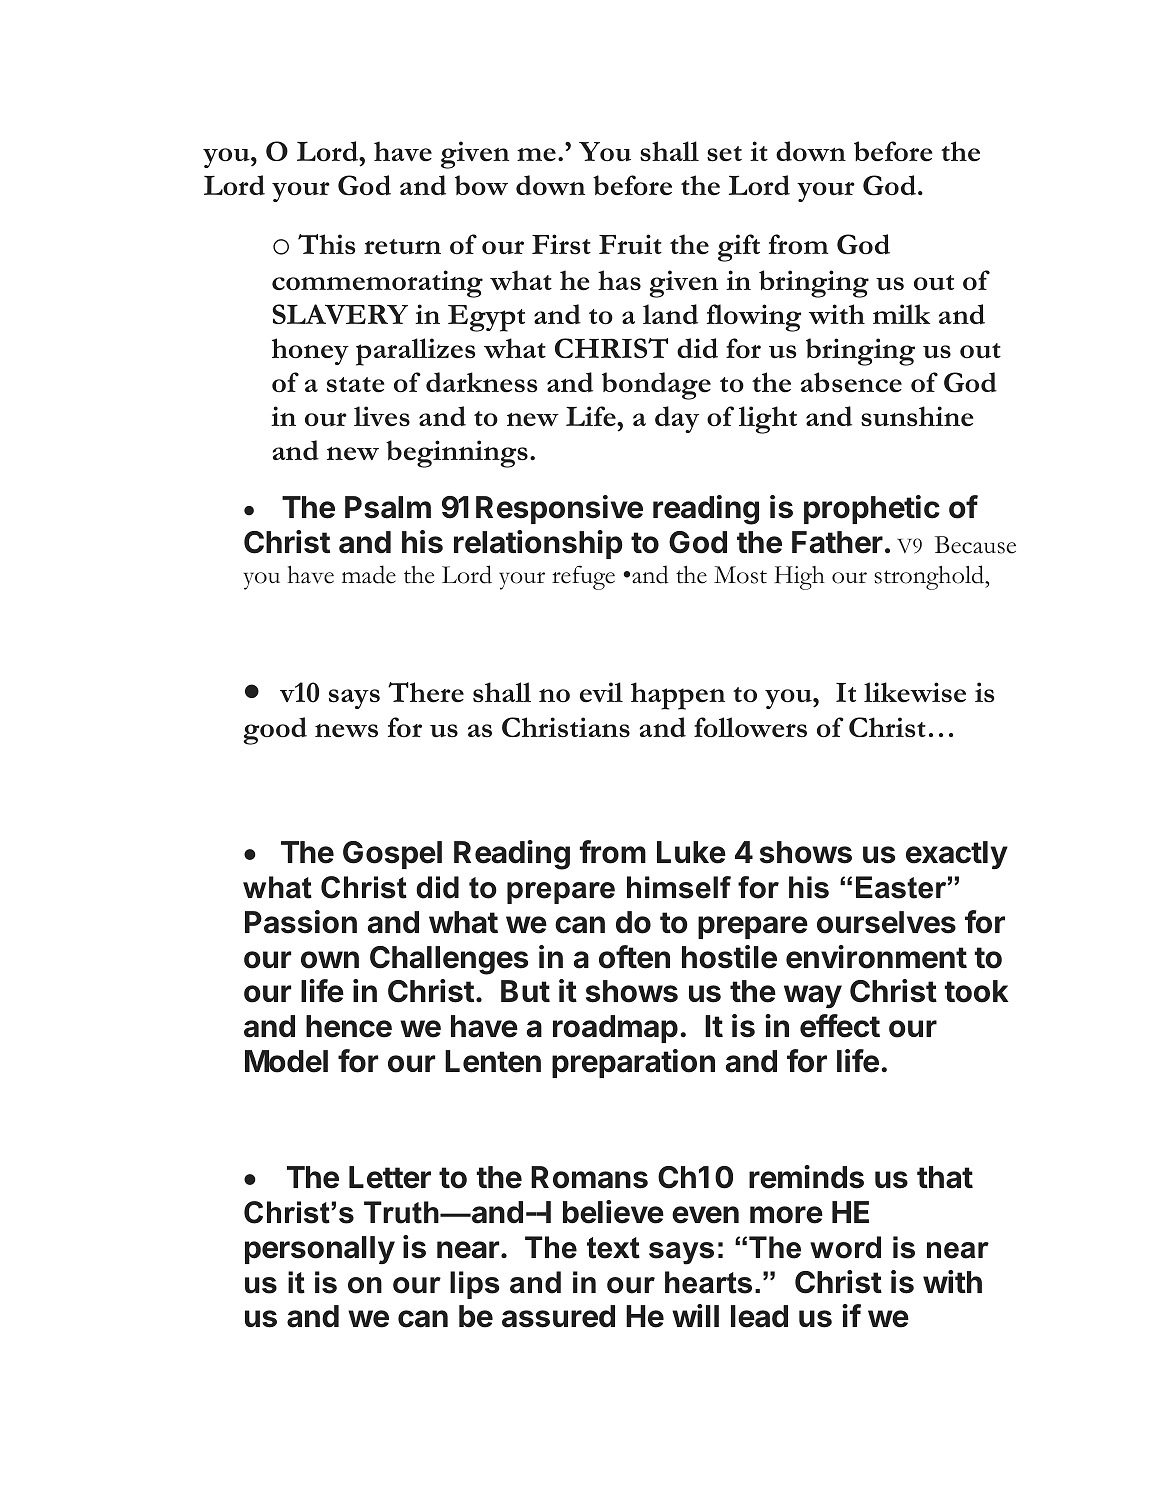  Describe the element at coordinates (601, 692) in the document. I see `evil` at that location.
